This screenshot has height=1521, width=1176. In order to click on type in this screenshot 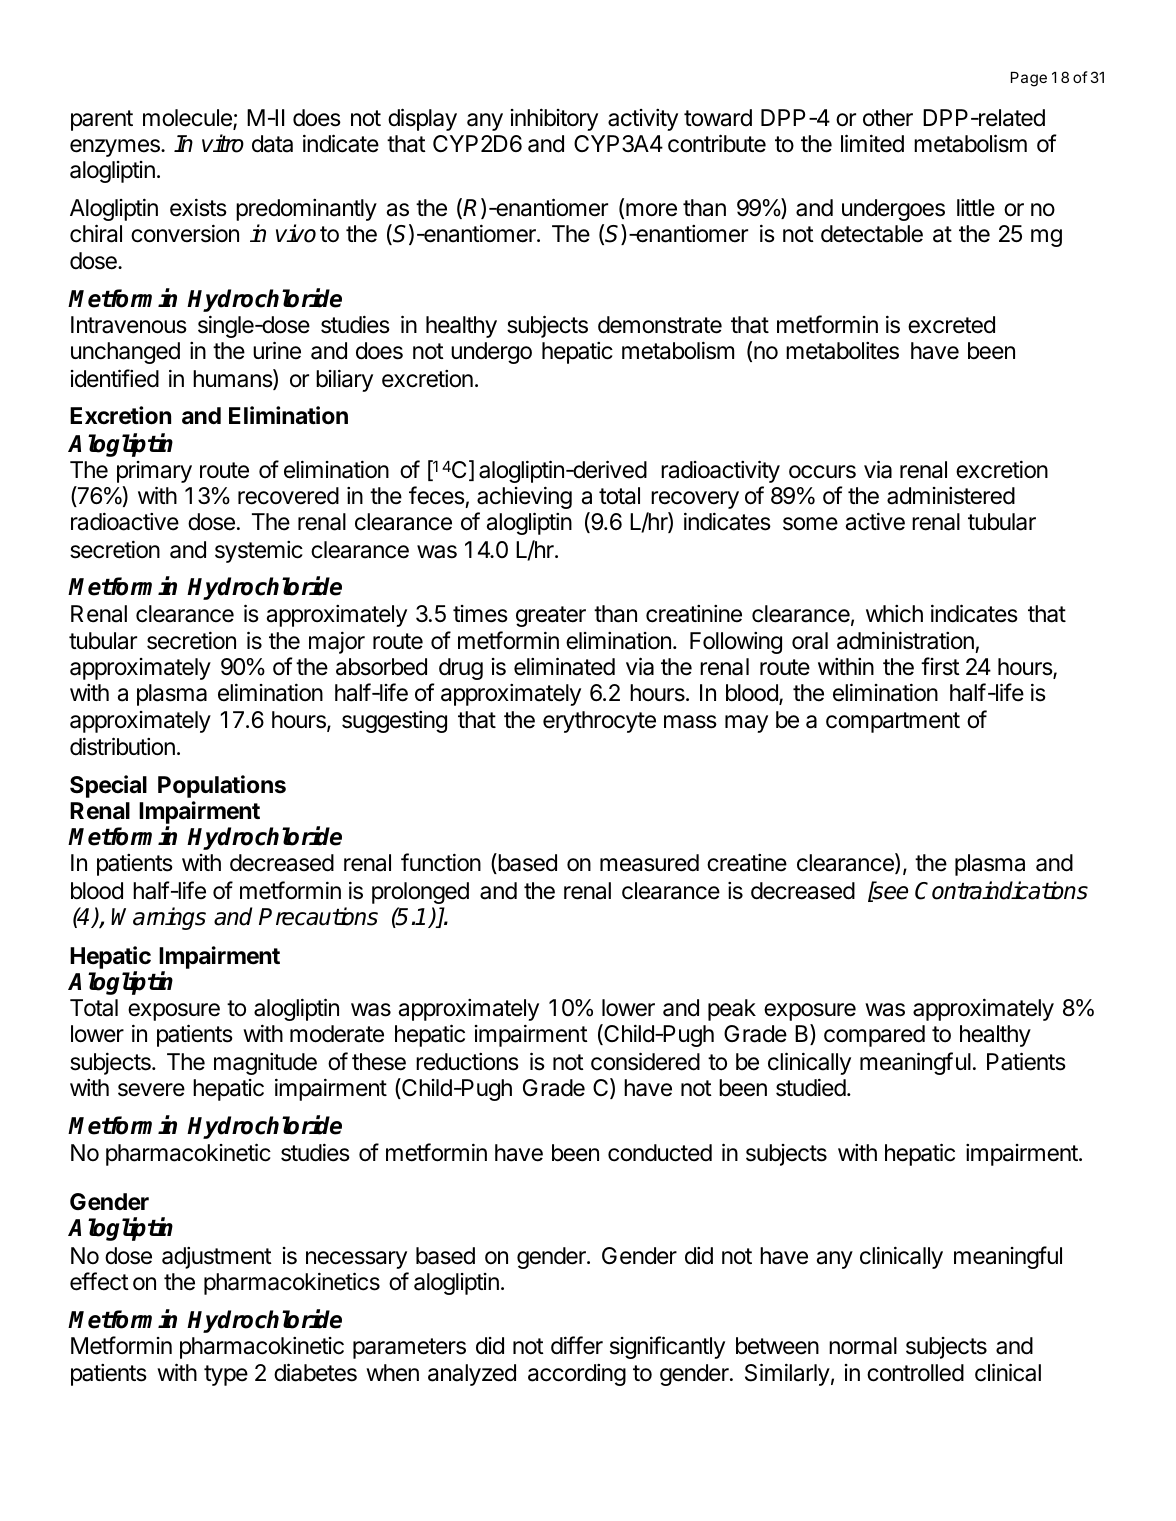, I will do `click(226, 1375)`.
